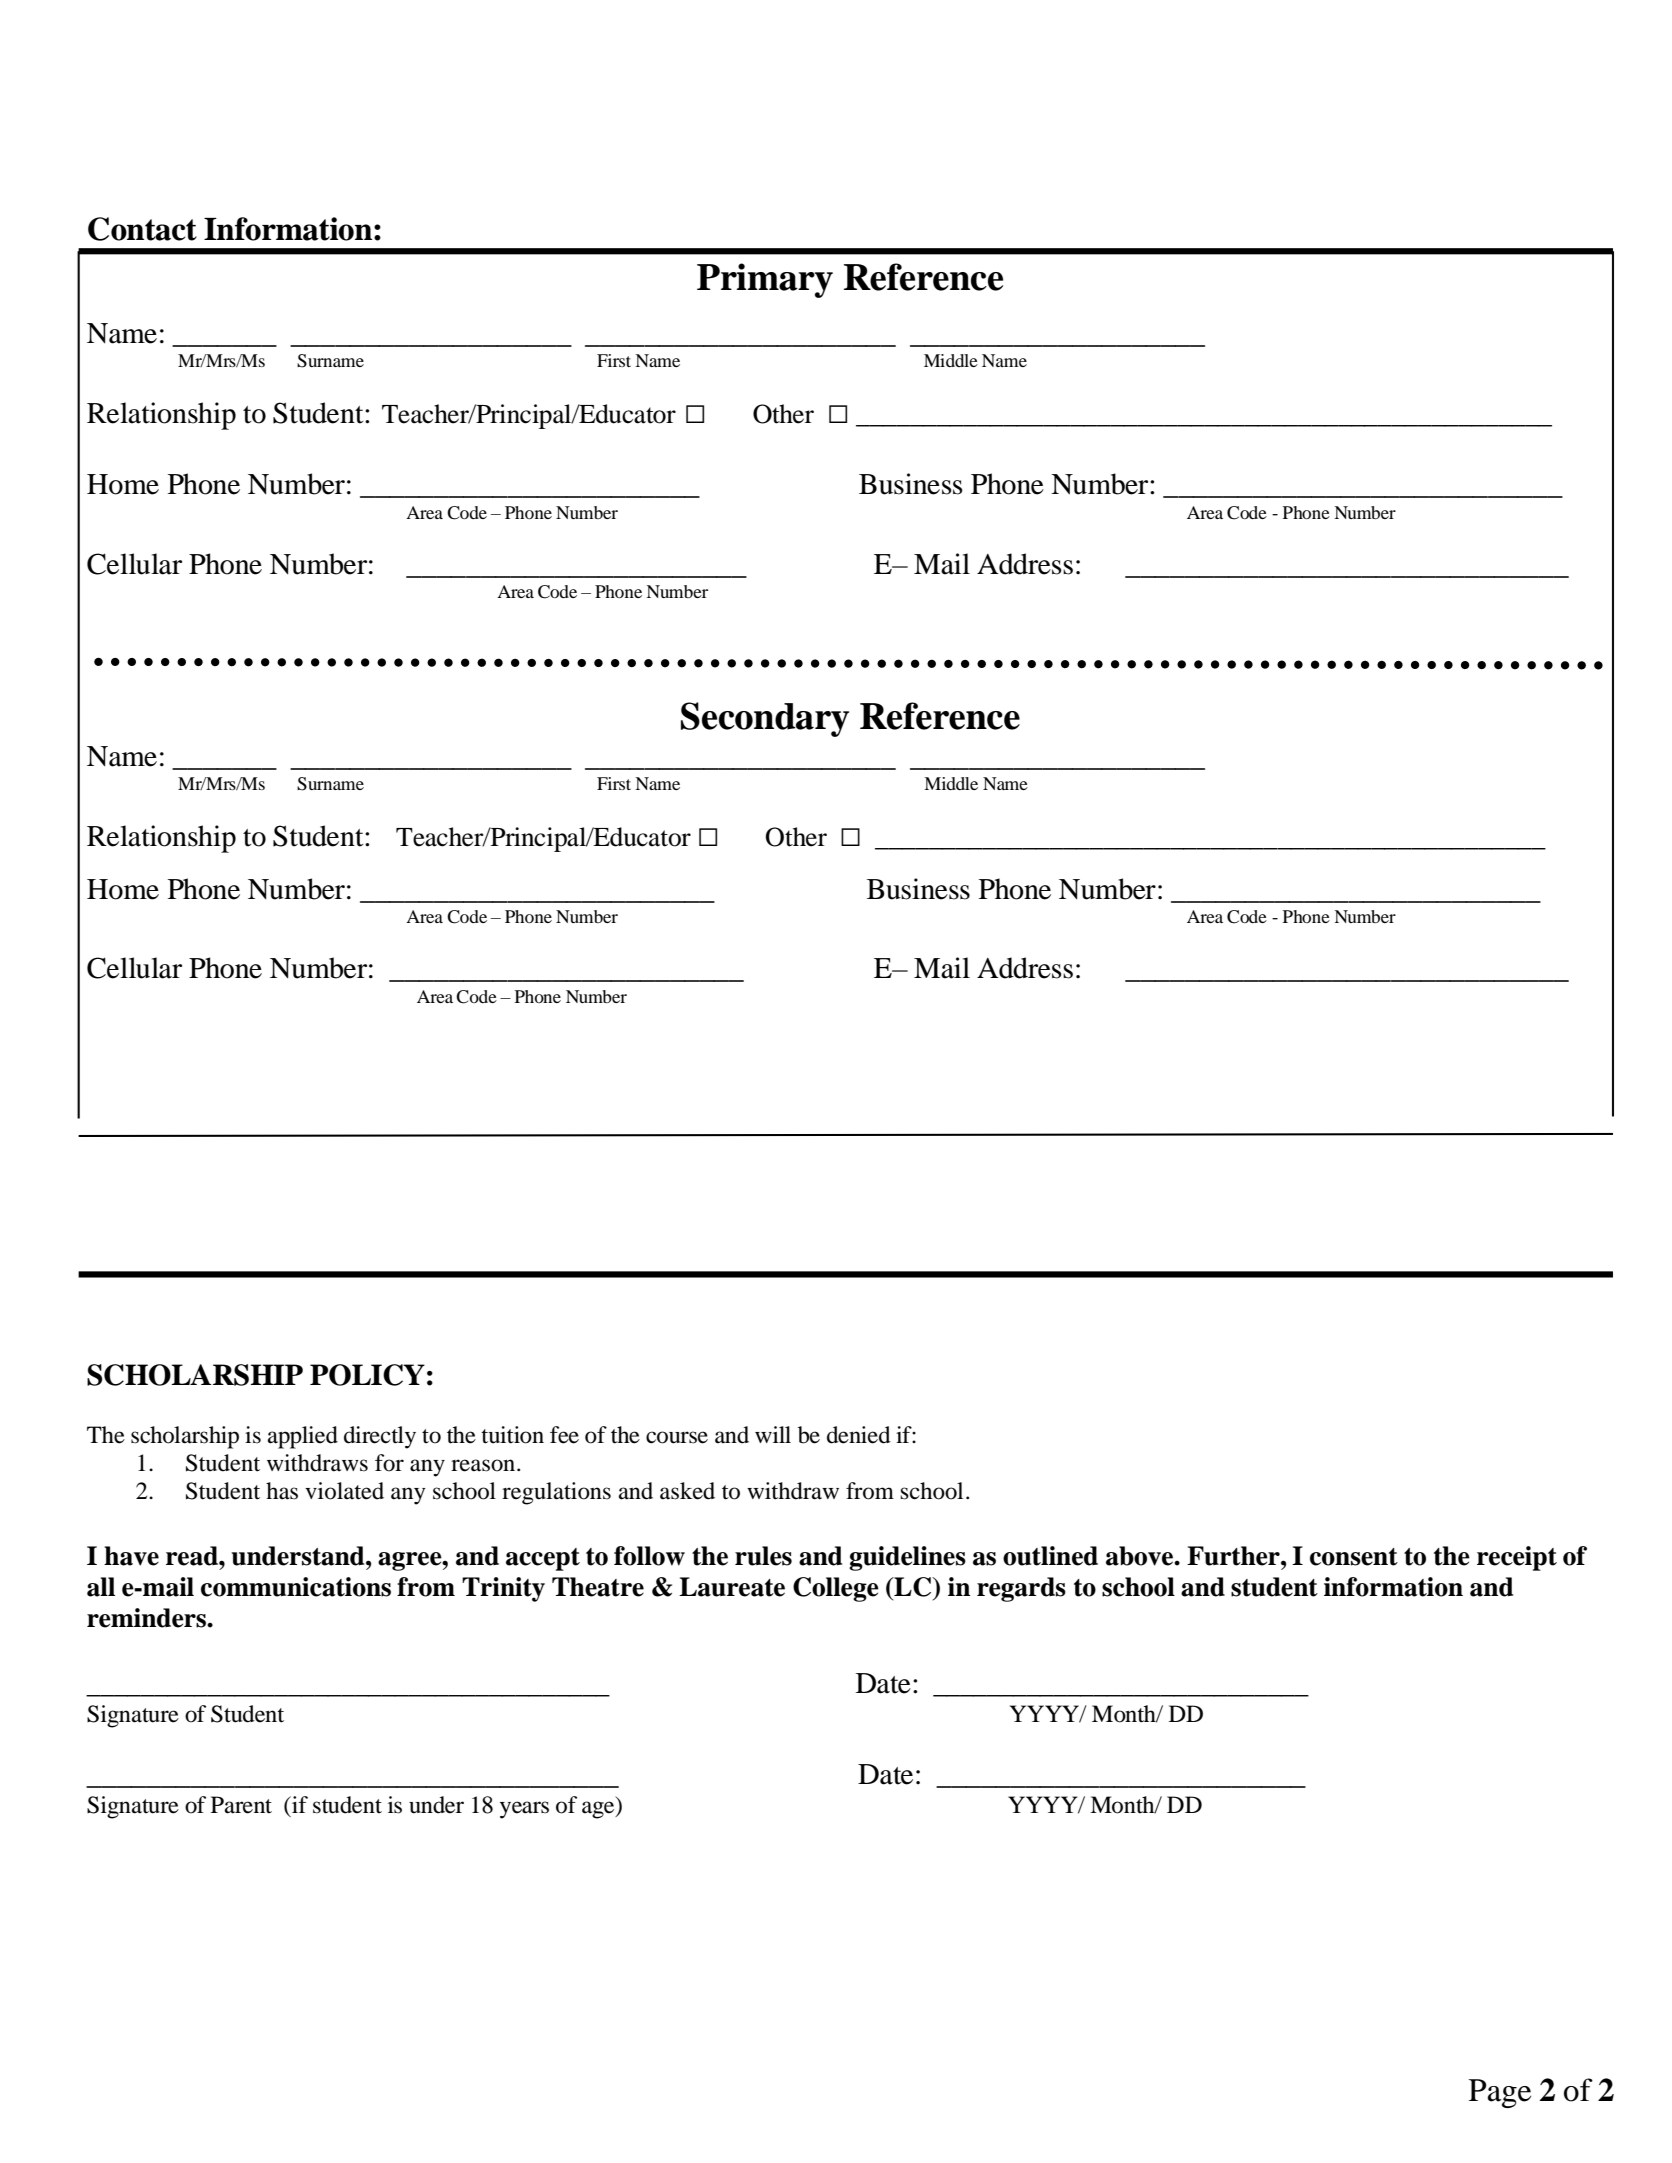 This screenshot has width=1672, height=2163. Describe the element at coordinates (367, 1375) in the screenshot. I see `POLICY` at that location.
